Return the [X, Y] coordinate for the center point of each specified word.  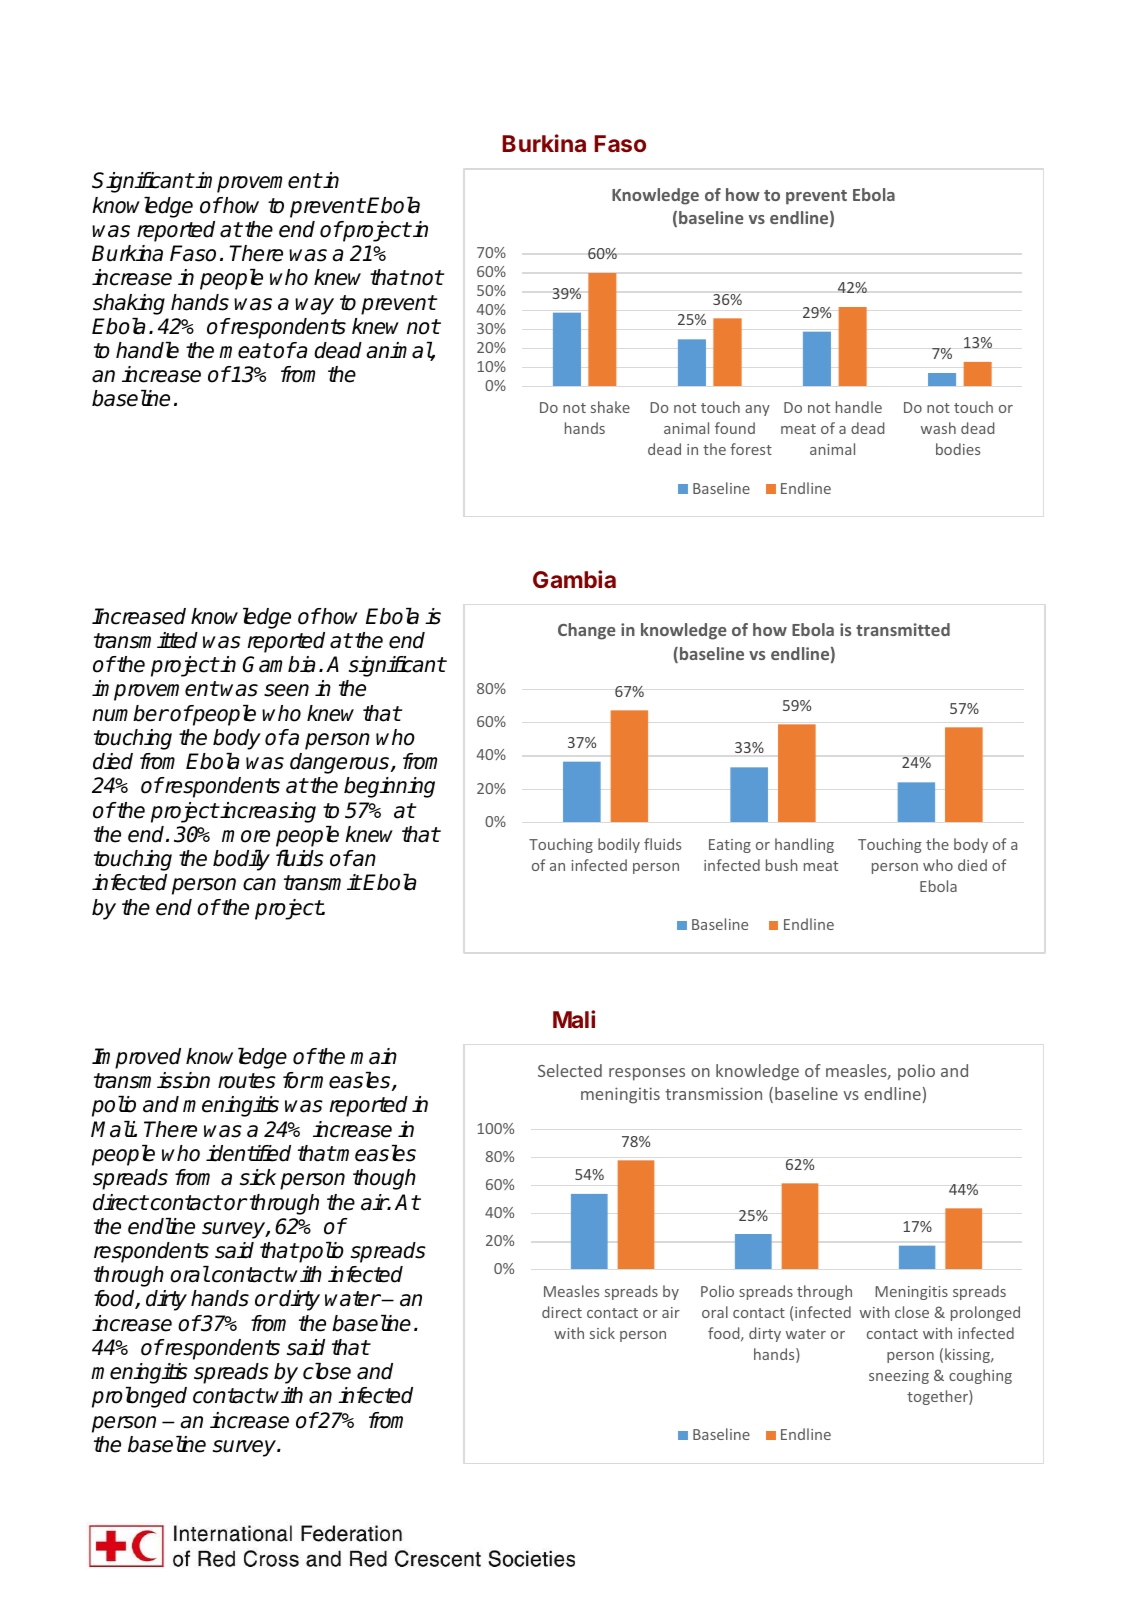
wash [938, 428]
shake [610, 407]
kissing [968, 1355]
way [314, 306]
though [384, 1179]
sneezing [899, 1377]
